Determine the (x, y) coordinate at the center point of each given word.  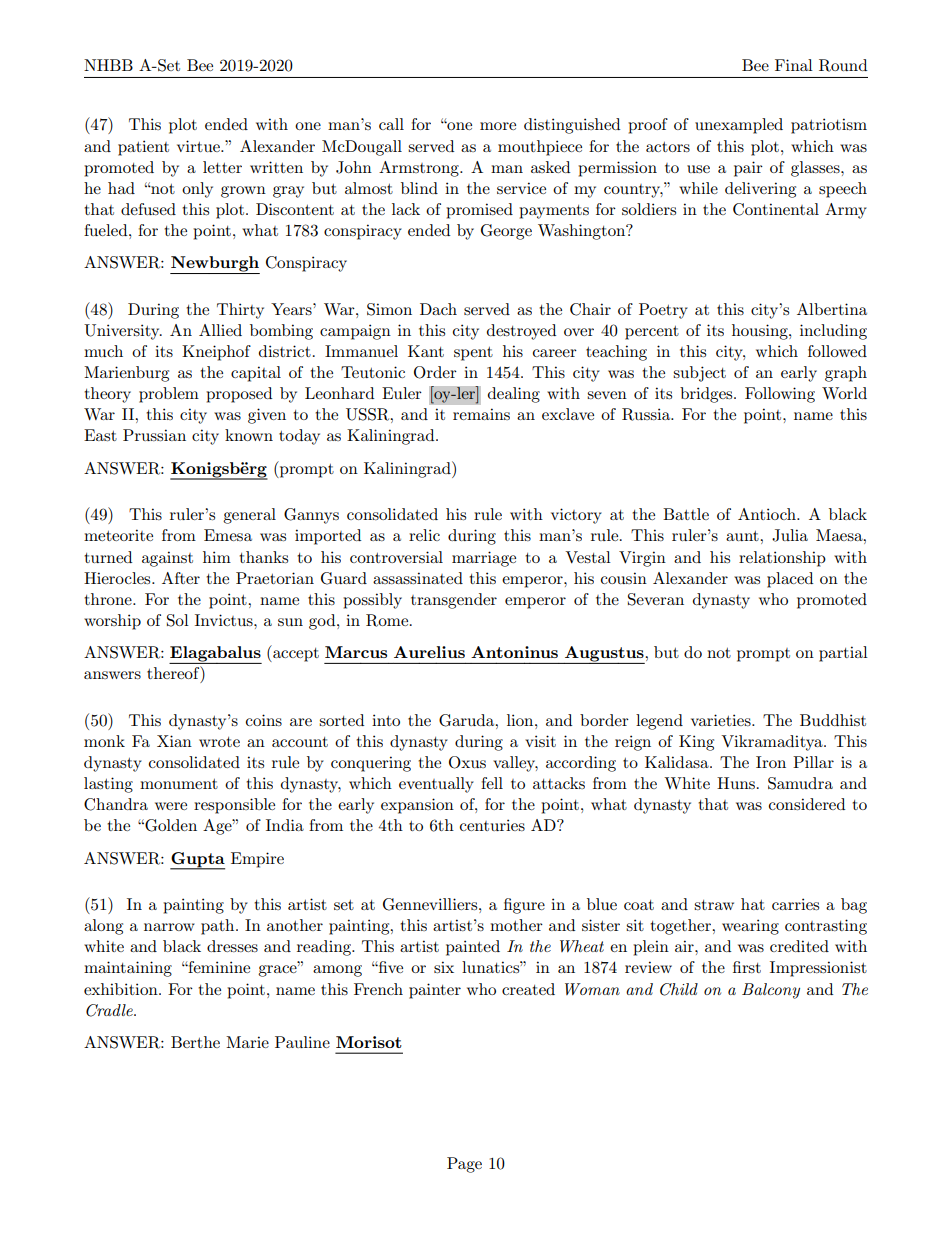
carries (795, 904)
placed (790, 580)
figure (524, 906)
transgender (454, 601)
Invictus (225, 620)
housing (761, 332)
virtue (199, 146)
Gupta (197, 860)
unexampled (739, 126)
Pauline (302, 1042)
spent (473, 354)
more (498, 126)
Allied (220, 330)
